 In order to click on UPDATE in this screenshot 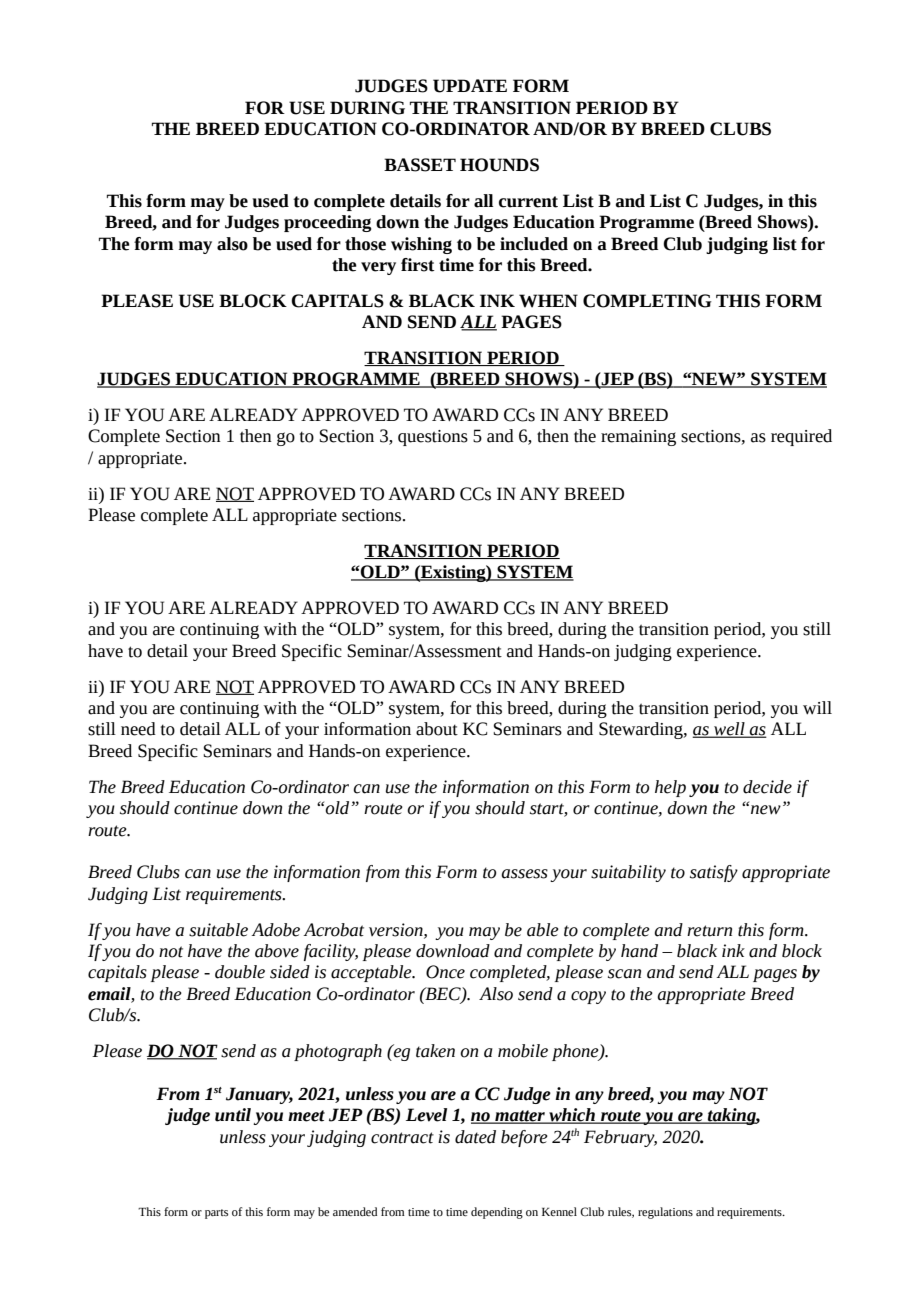, I will do `click(470, 86)`.
